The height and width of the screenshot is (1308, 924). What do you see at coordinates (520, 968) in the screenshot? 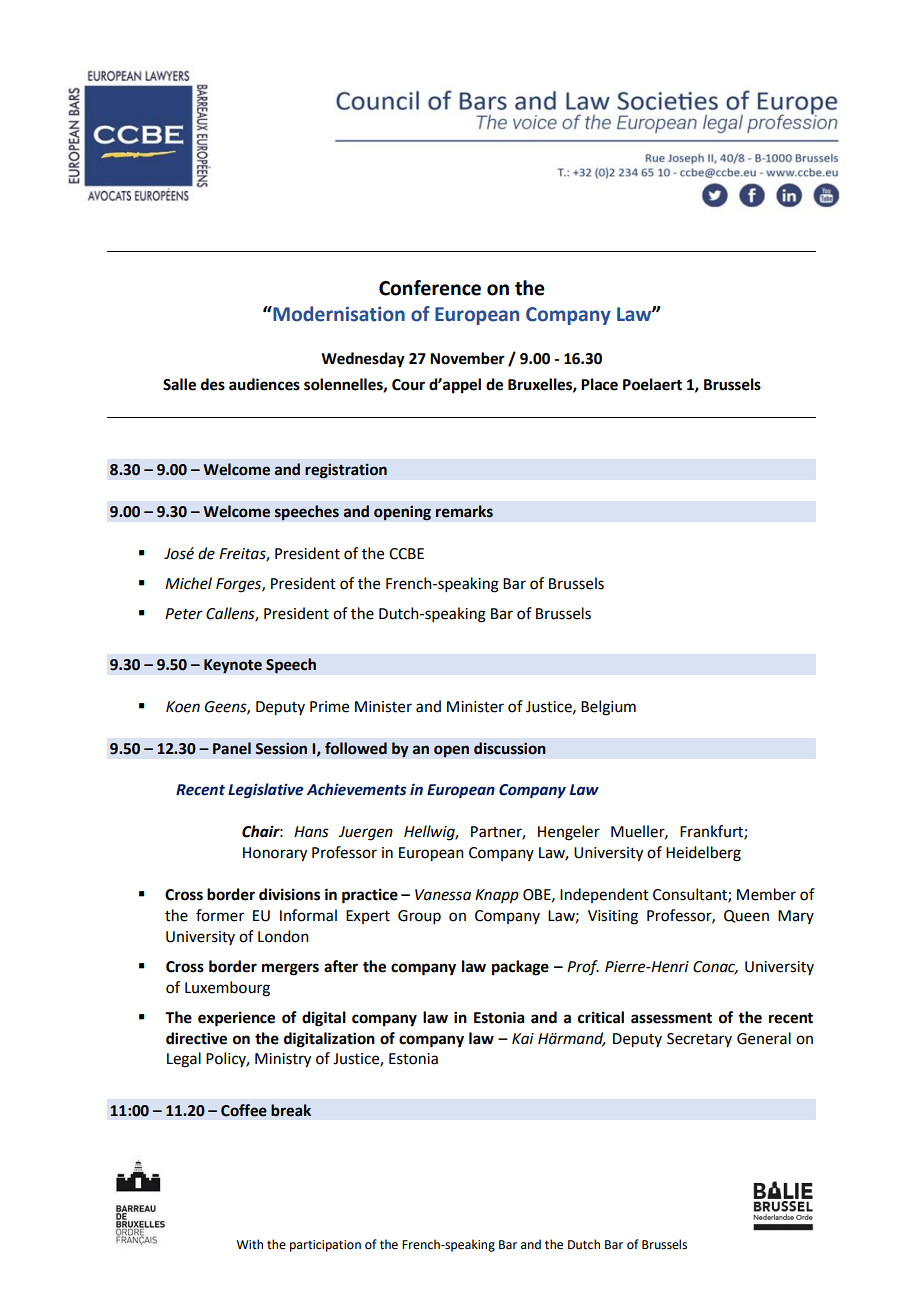
I see `package` at bounding box center [520, 968].
